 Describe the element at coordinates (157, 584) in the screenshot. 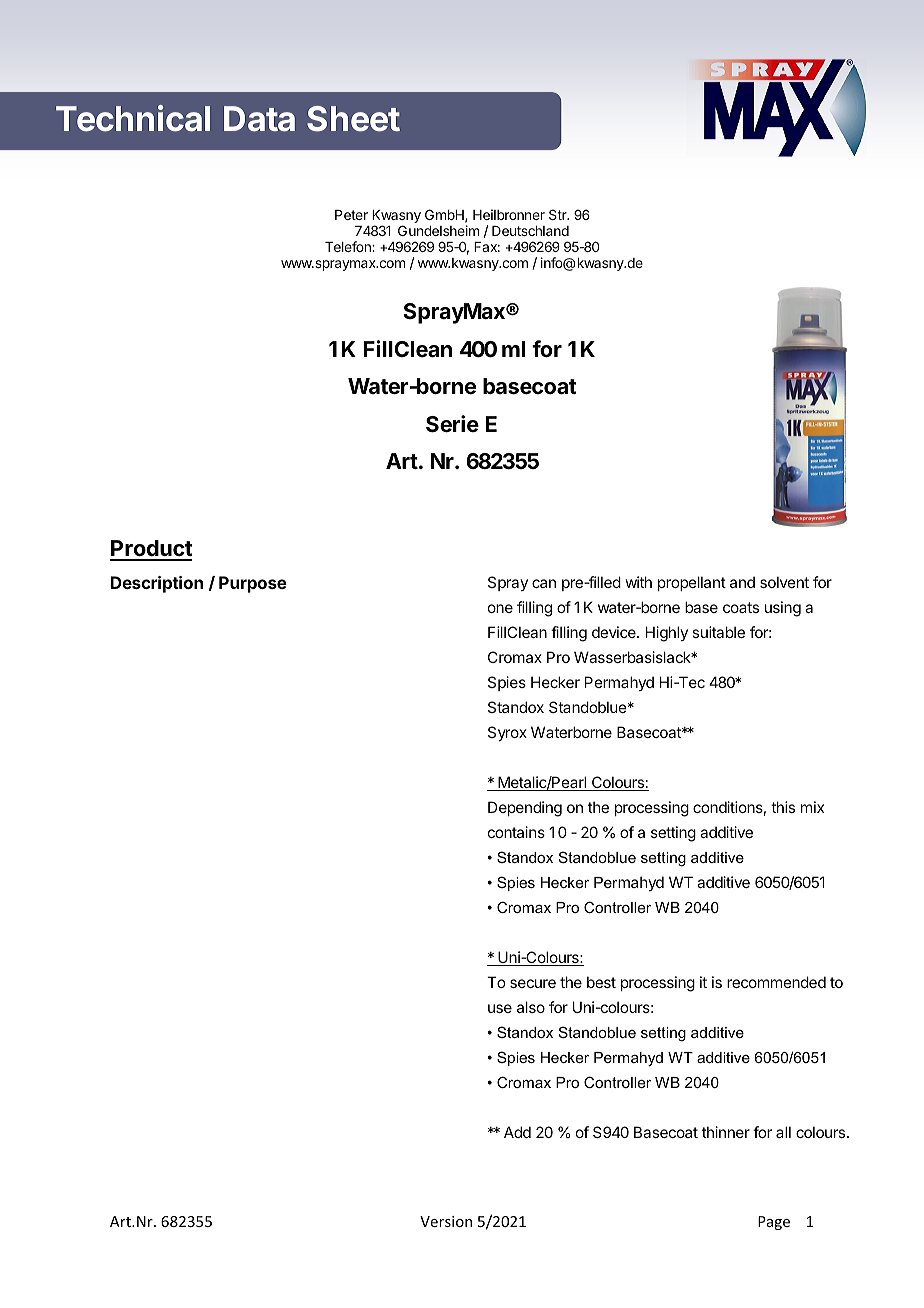

I see `Description` at that location.
